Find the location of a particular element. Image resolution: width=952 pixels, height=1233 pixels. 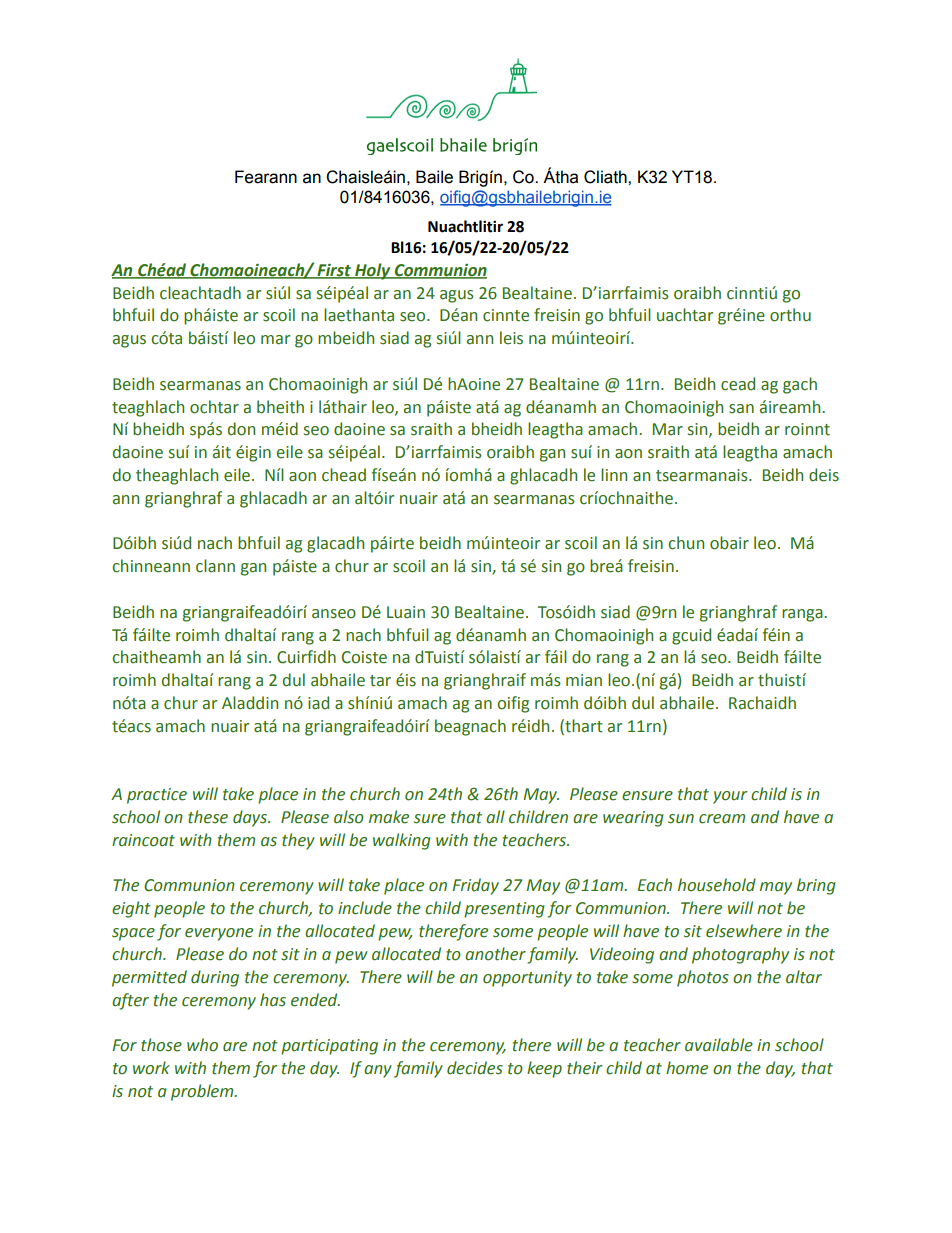

these is located at coordinates (208, 817).
